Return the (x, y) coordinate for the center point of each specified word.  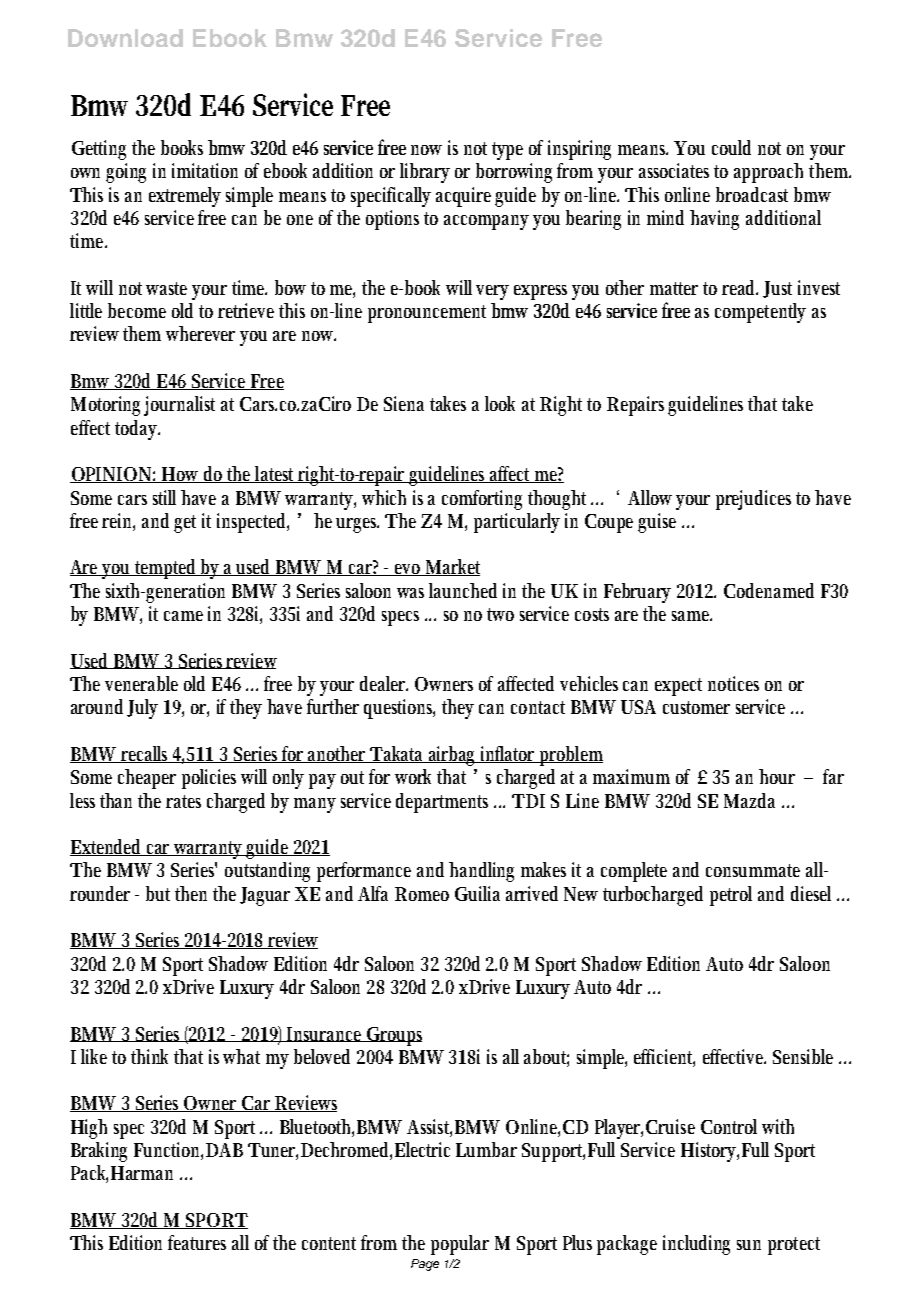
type (507, 151)
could (731, 147)
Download (125, 38)
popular (460, 1245)
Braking (99, 1152)
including (696, 1245)
